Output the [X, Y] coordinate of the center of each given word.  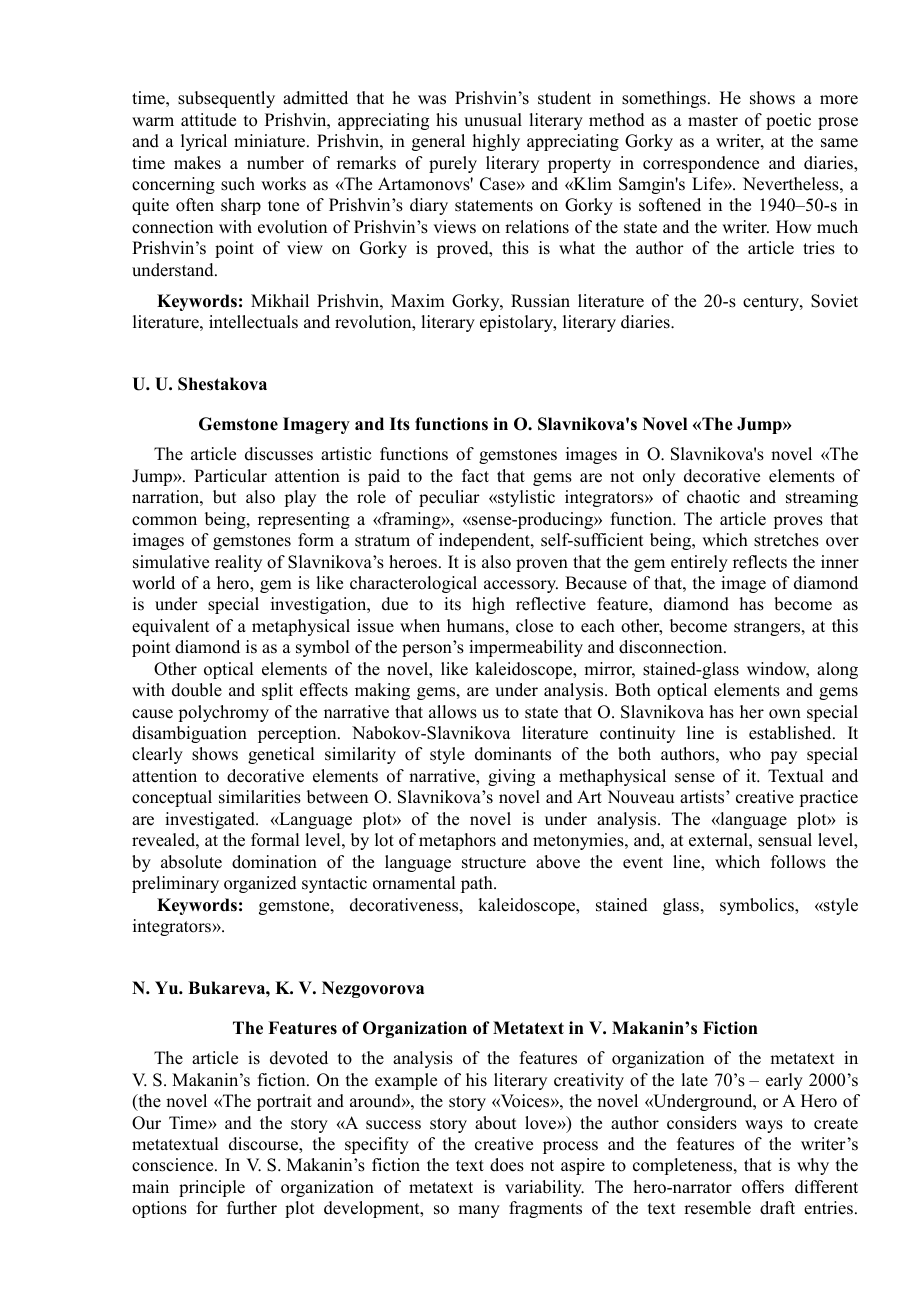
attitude [208, 120]
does [507, 1165]
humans [475, 626]
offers [763, 1187]
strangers [768, 628]
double [197, 690]
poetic [788, 121]
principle [212, 1188]
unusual [493, 120]
